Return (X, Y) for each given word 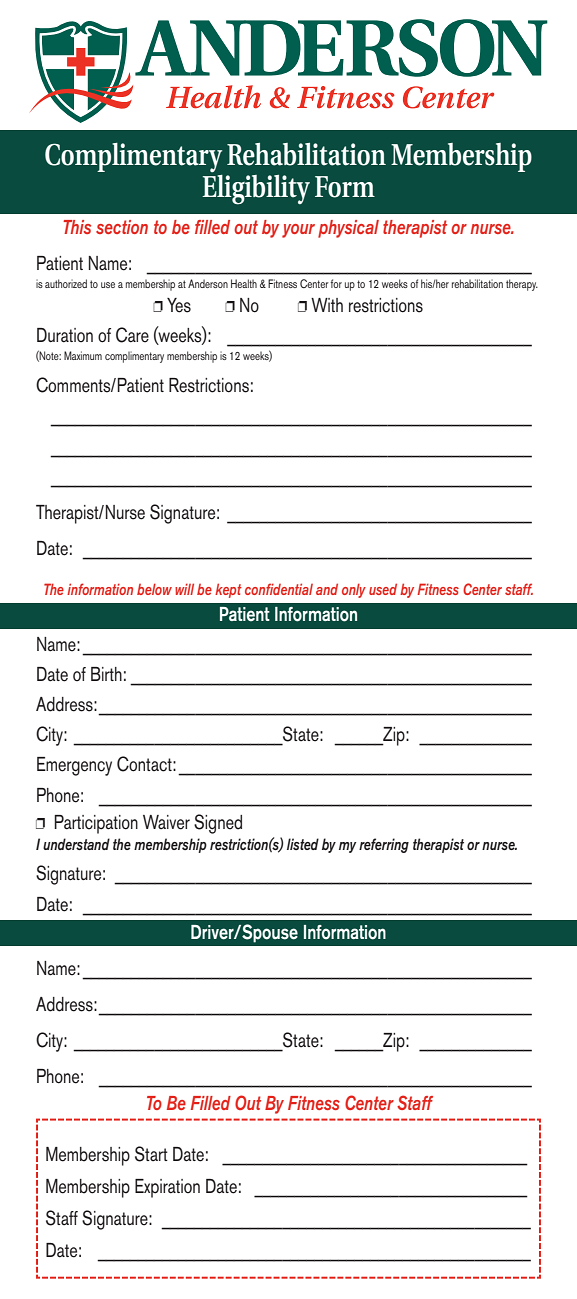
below (154, 589)
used (383, 589)
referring (384, 845)
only (354, 590)
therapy (522, 285)
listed (303, 844)
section (122, 227)
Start (151, 1154)
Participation (96, 824)
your (298, 231)
